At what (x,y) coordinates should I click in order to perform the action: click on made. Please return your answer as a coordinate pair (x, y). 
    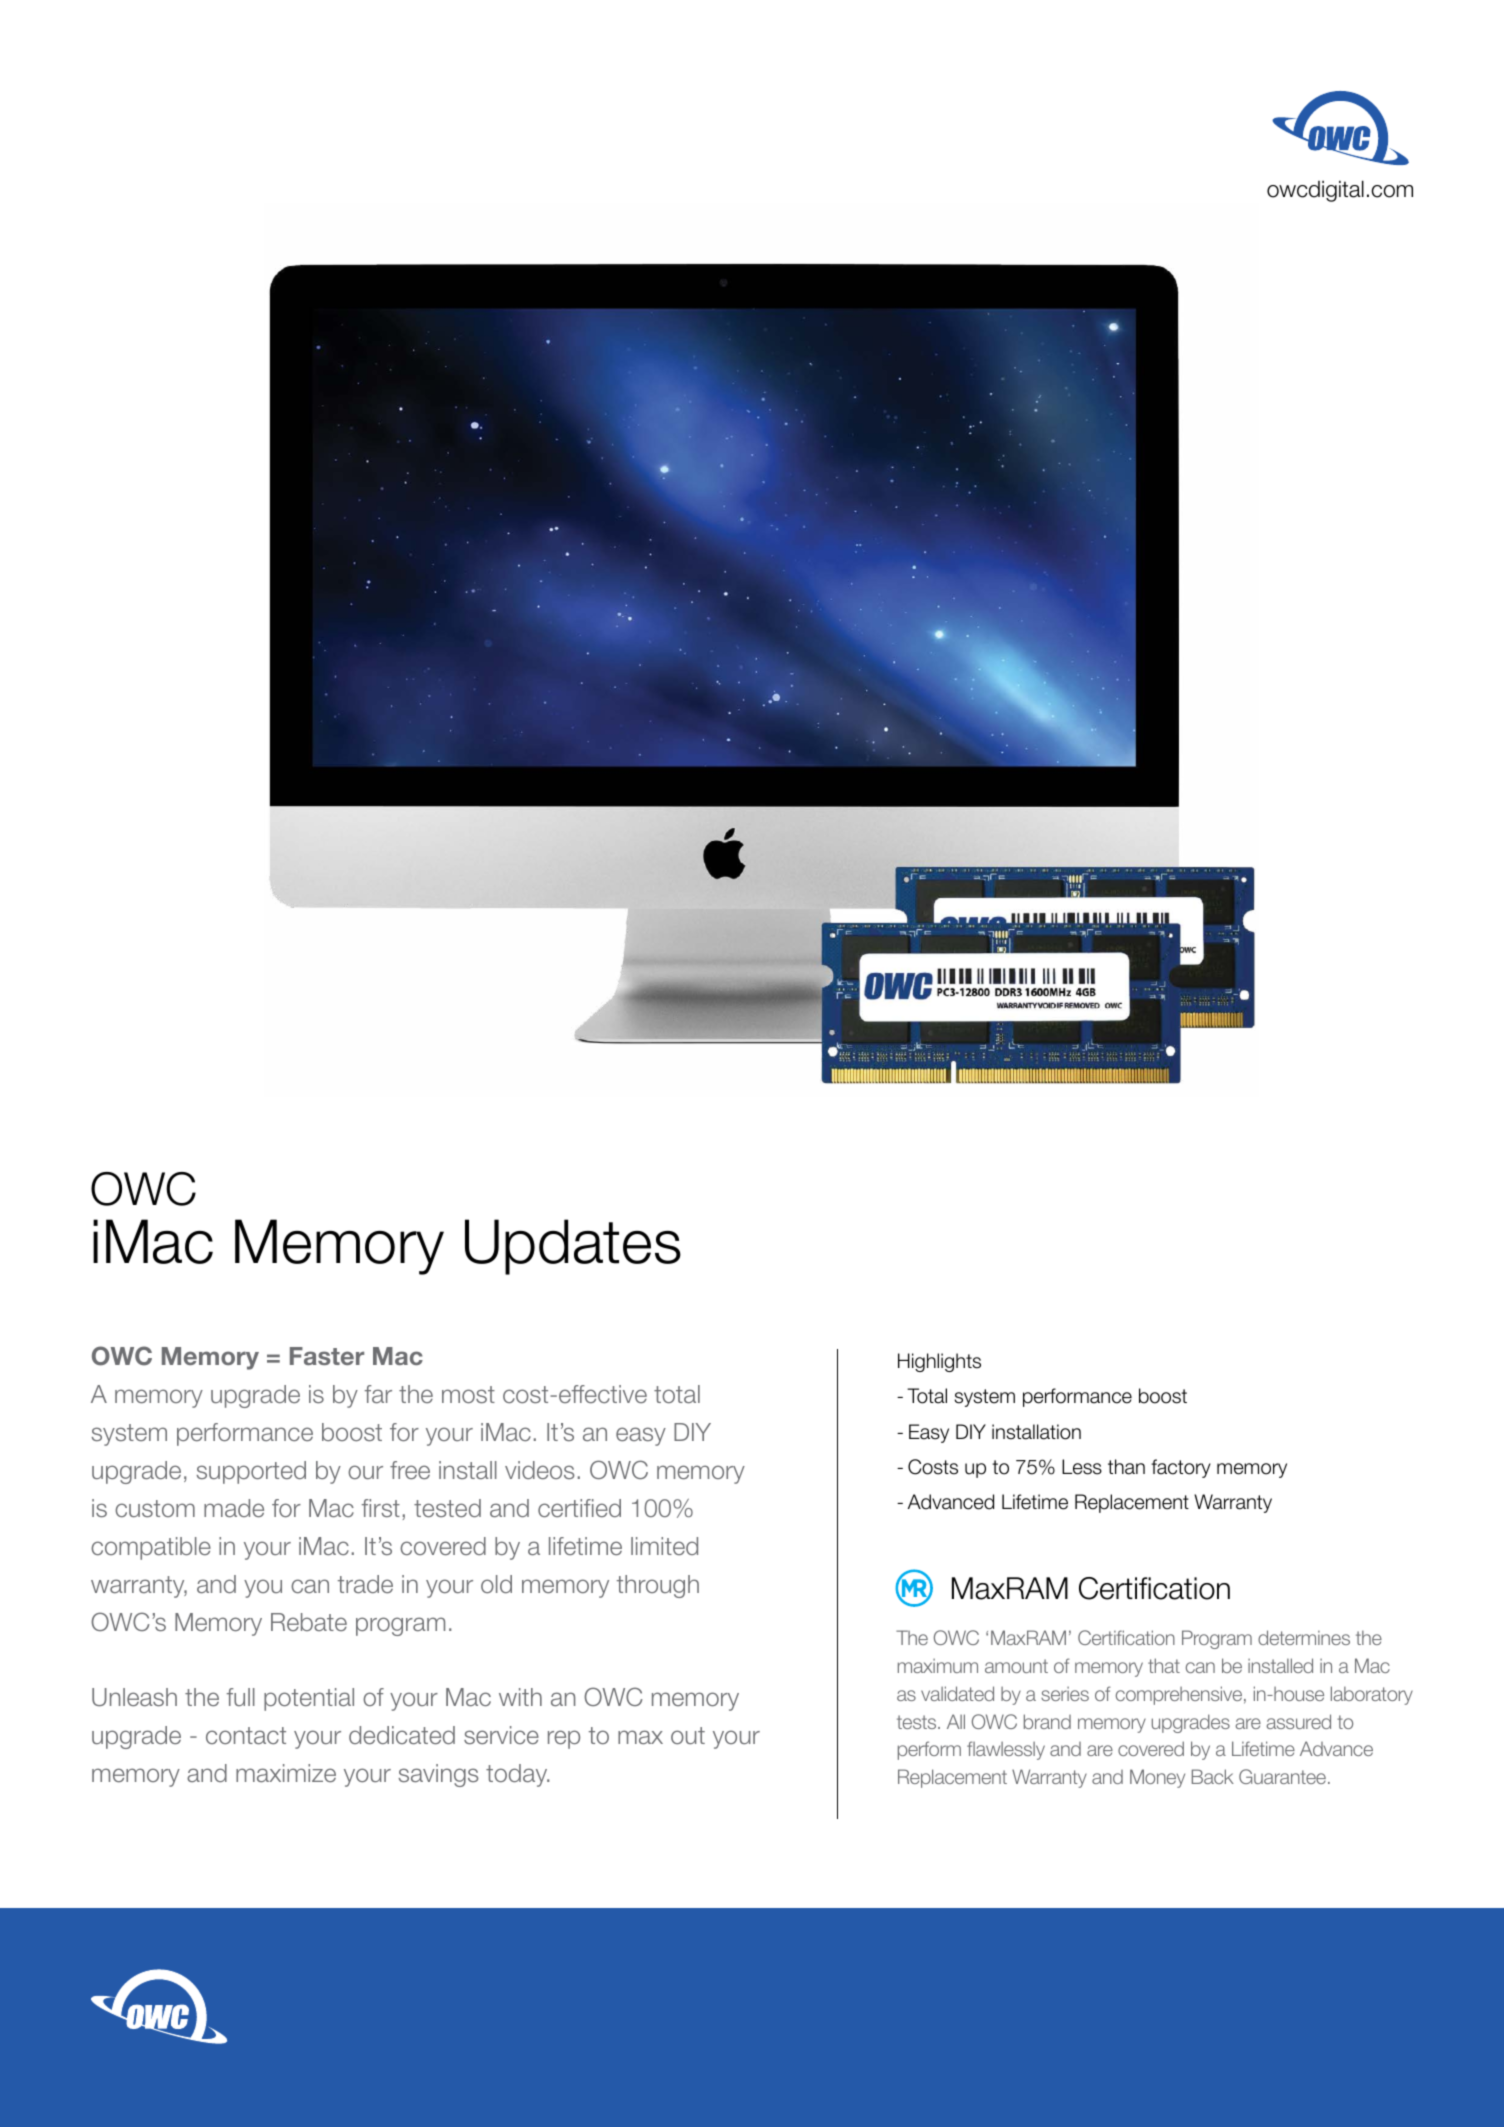
    Looking at the image, I should click on (234, 1508).
